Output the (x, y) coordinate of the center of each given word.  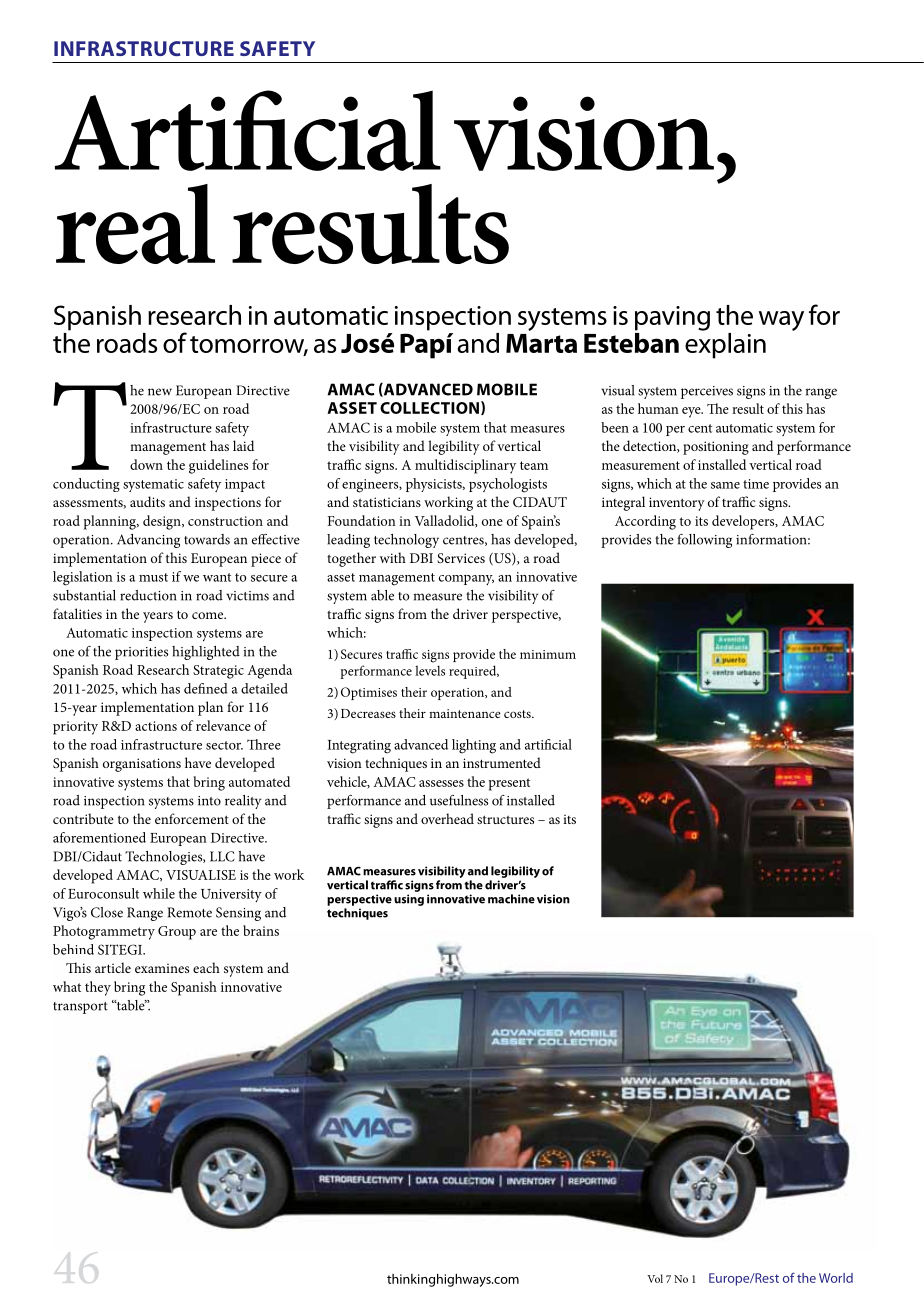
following (704, 541)
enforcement (192, 818)
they (98, 988)
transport (80, 1008)
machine (511, 899)
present (509, 784)
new (160, 392)
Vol (655, 1278)
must (153, 577)
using (409, 900)
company (466, 580)
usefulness (459, 800)
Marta (541, 343)
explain (725, 344)
